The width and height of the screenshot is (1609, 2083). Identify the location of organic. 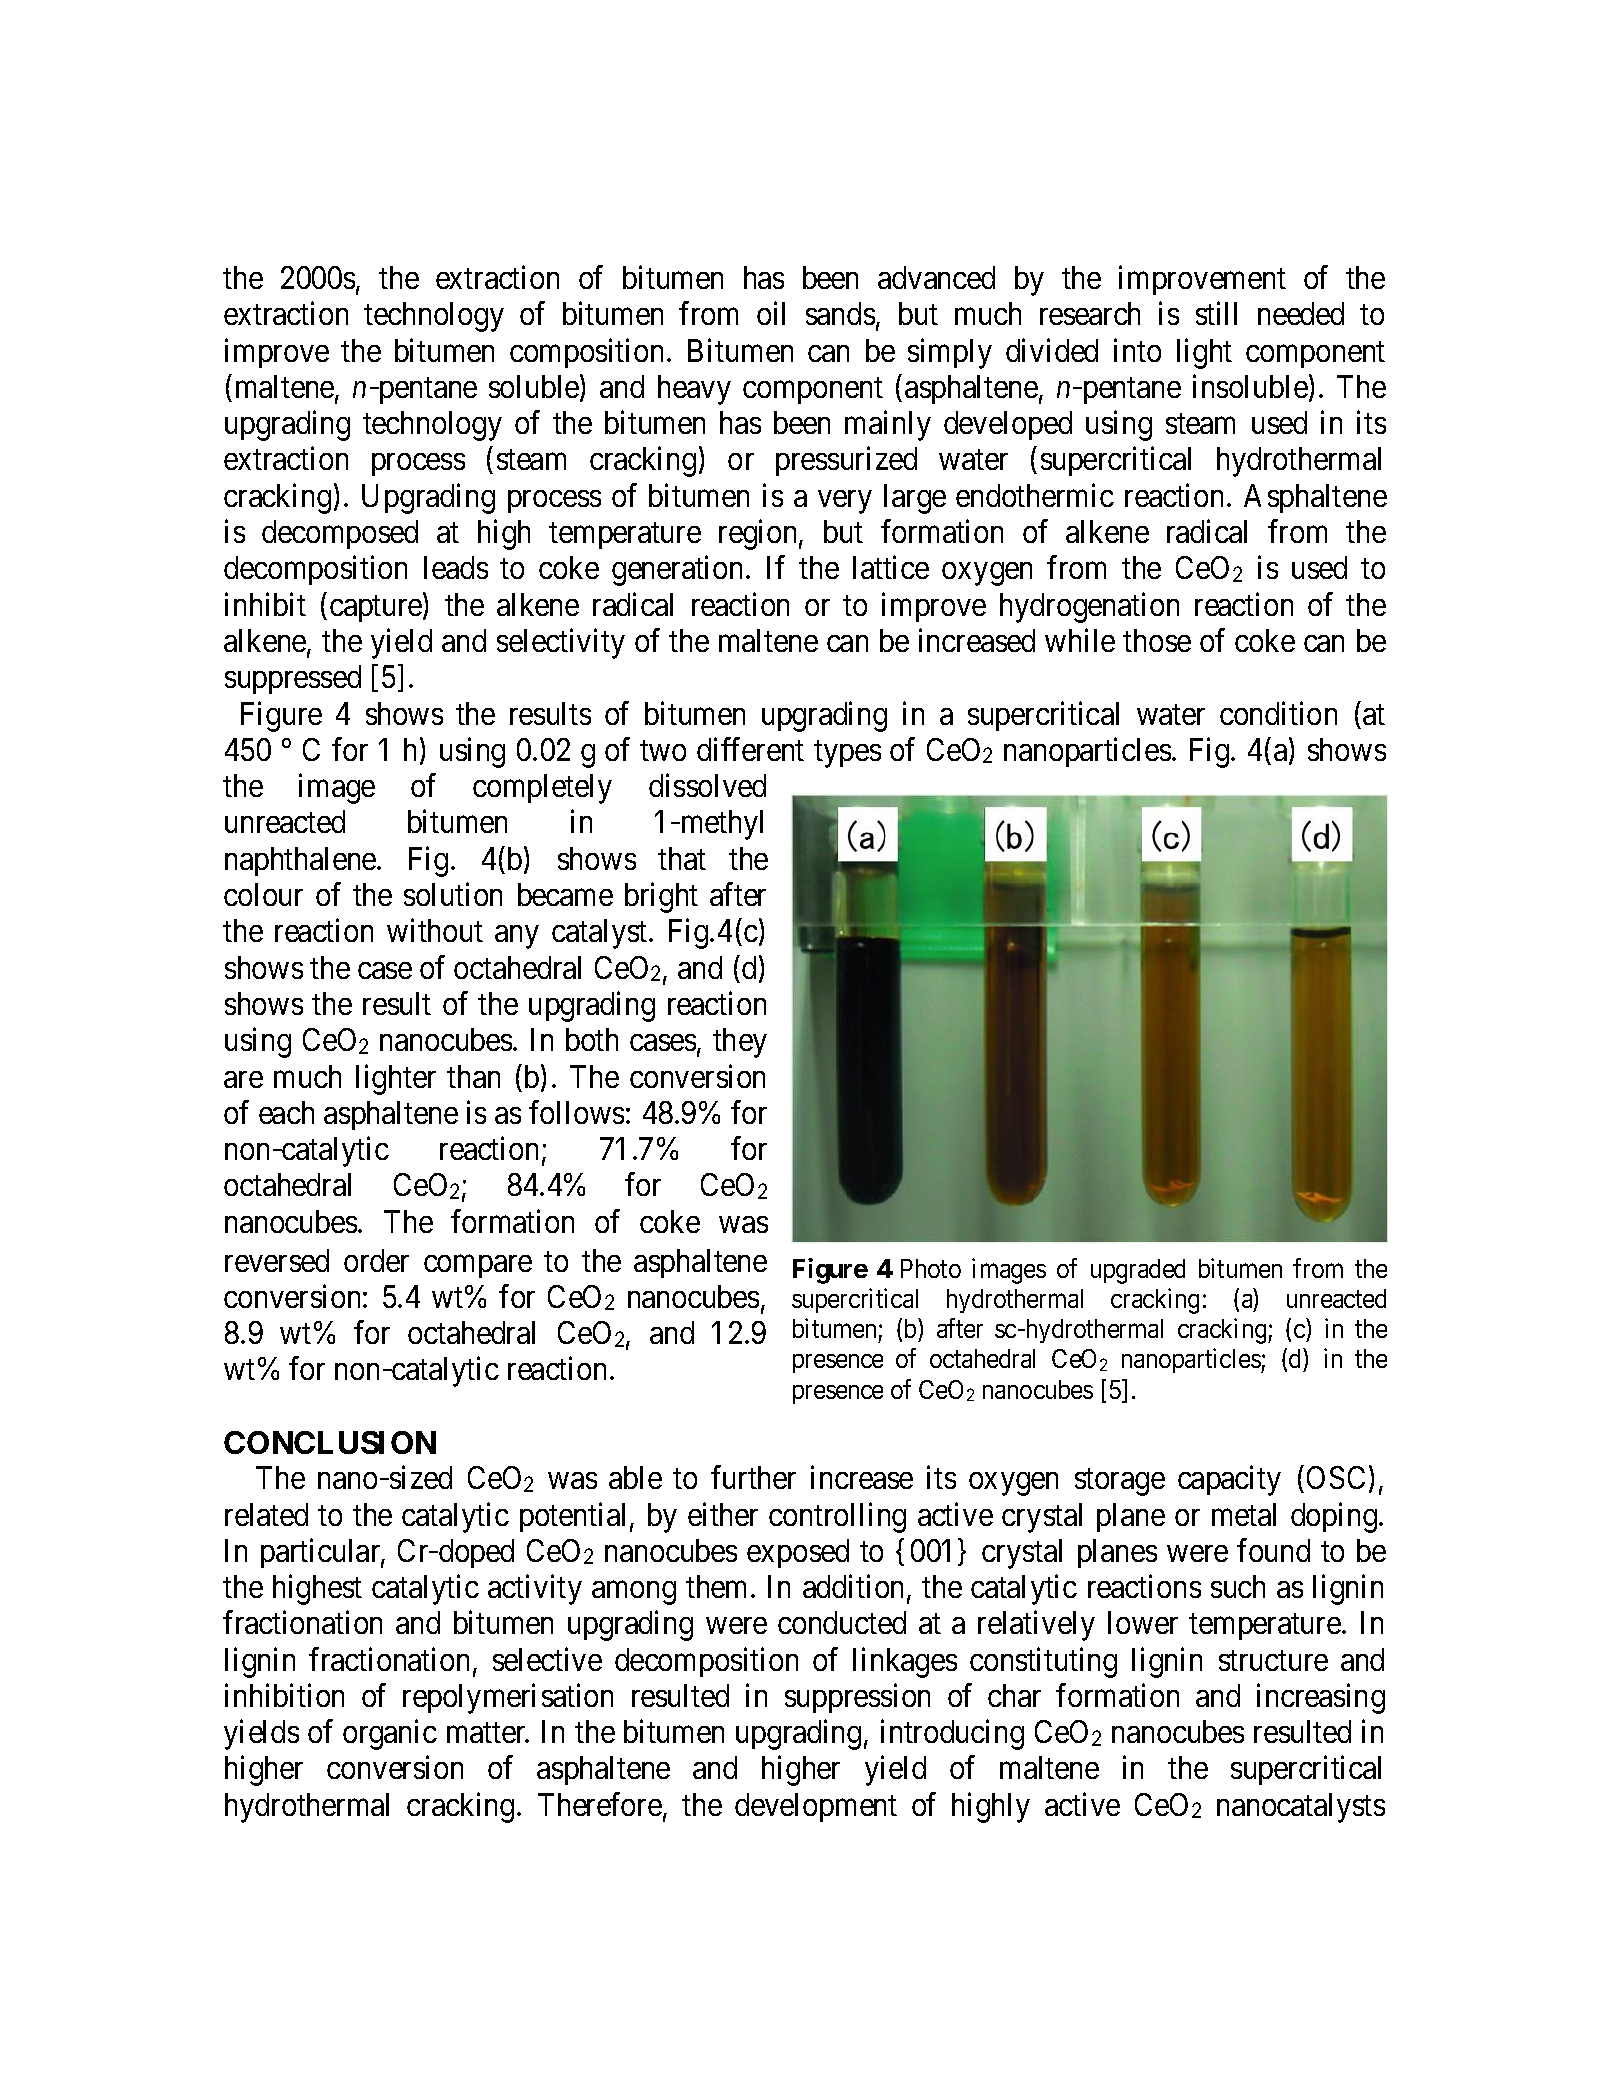
(390, 1735).
